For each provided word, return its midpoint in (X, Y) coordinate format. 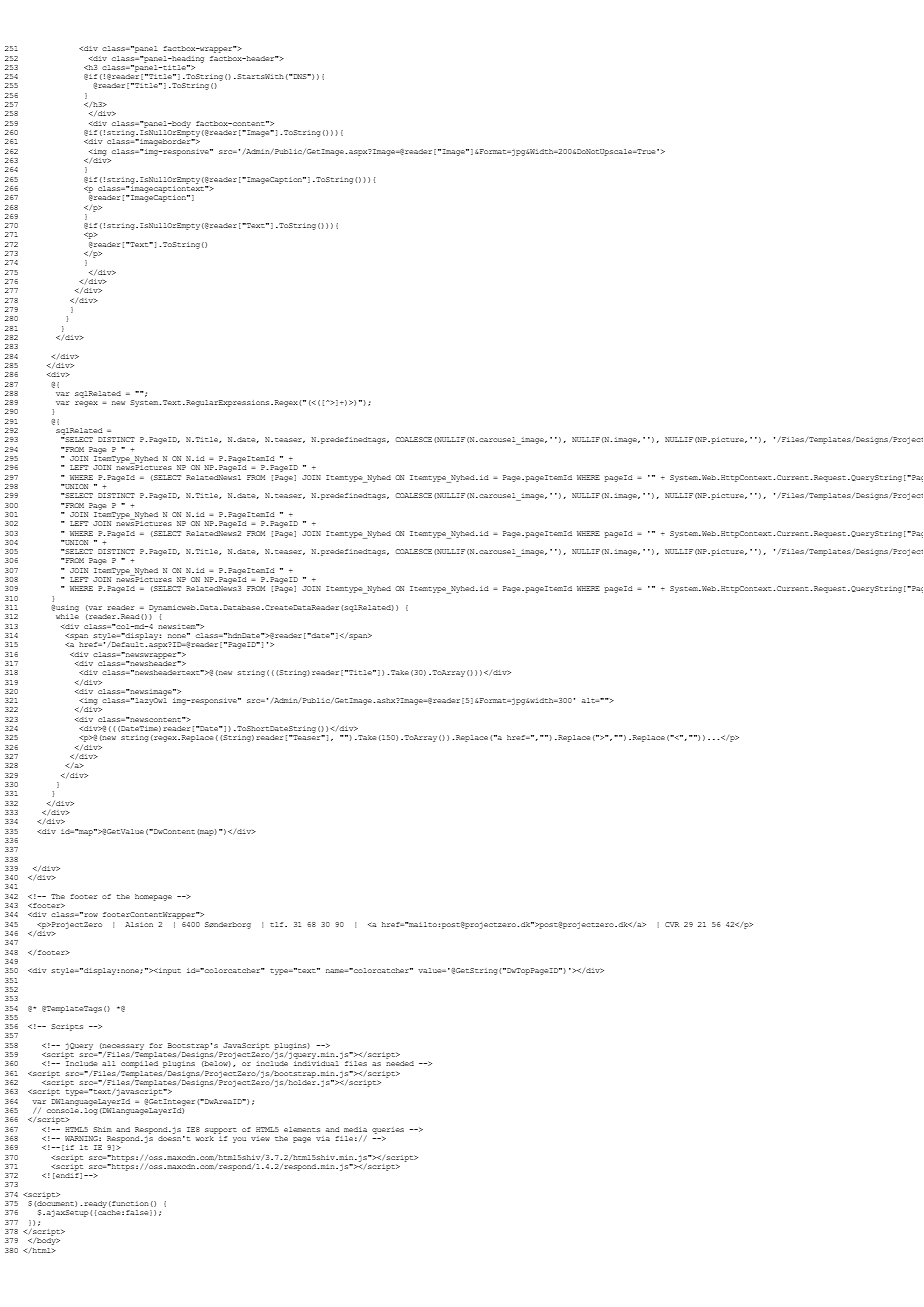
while (67, 616)
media (355, 1129)
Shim (102, 1129)
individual (316, 1063)
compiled (139, 1064)
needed (400, 1063)
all (108, 1063)
